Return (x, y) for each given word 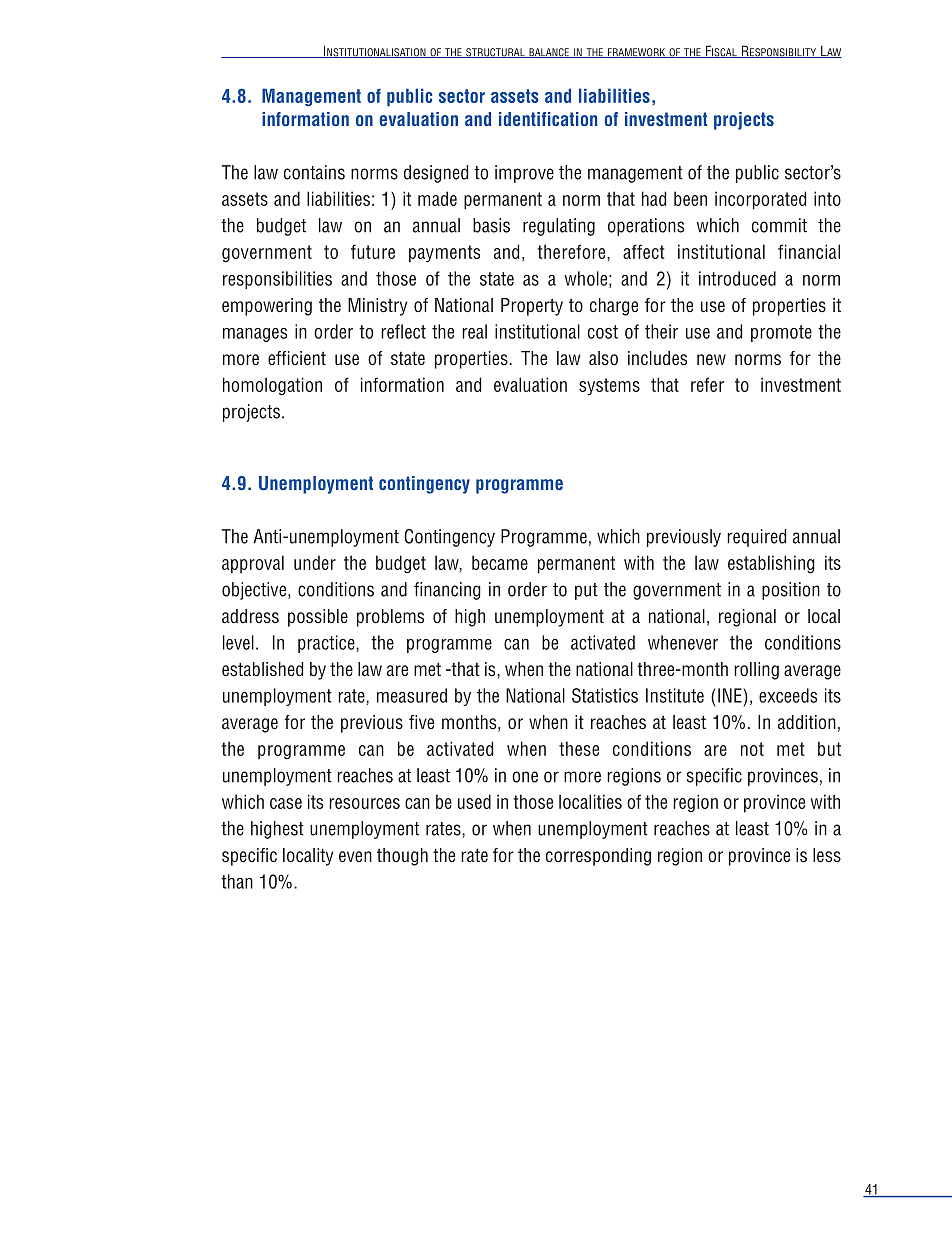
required (756, 538)
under (315, 562)
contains (314, 172)
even (355, 857)
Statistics (605, 695)
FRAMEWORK (637, 53)
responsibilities (277, 280)
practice (327, 644)
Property (532, 307)
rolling (756, 671)
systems (609, 387)
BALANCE (549, 53)
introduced (737, 278)
